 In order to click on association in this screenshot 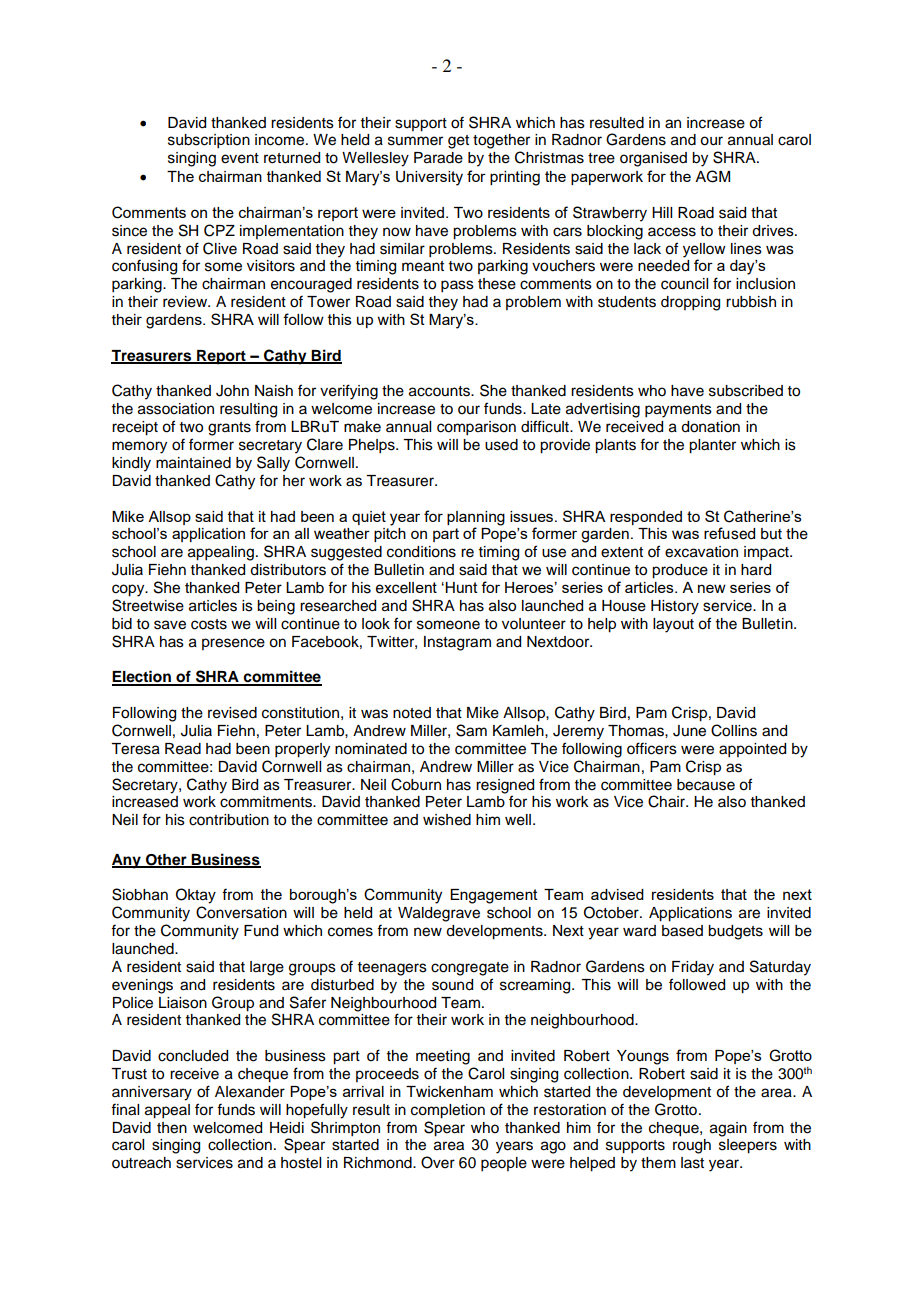, I will do `click(176, 409)`.
